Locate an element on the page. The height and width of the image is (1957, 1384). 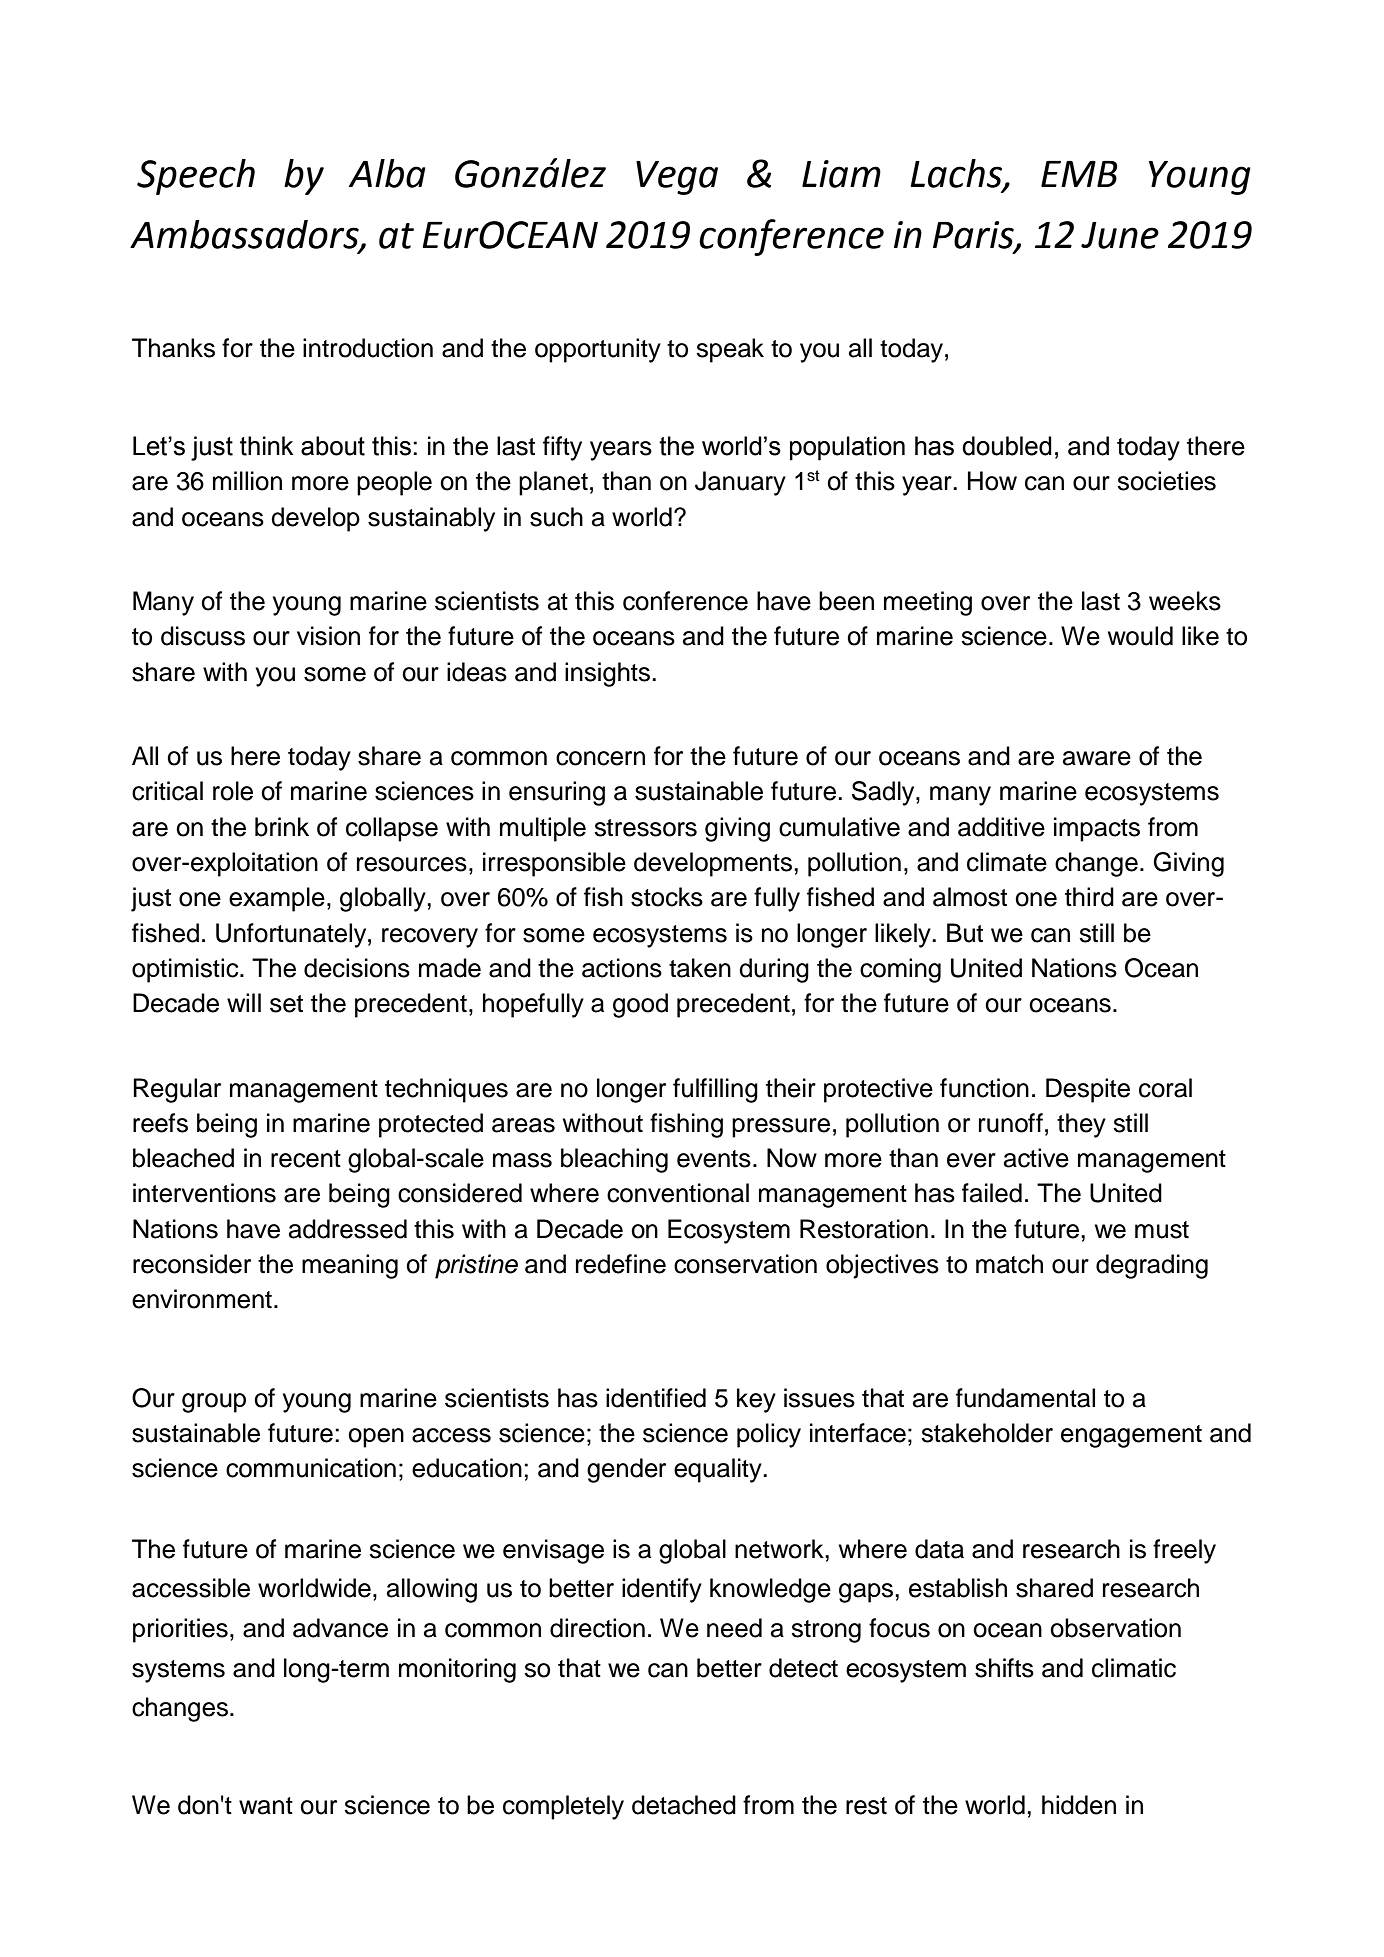
Vega is located at coordinates (677, 178).
